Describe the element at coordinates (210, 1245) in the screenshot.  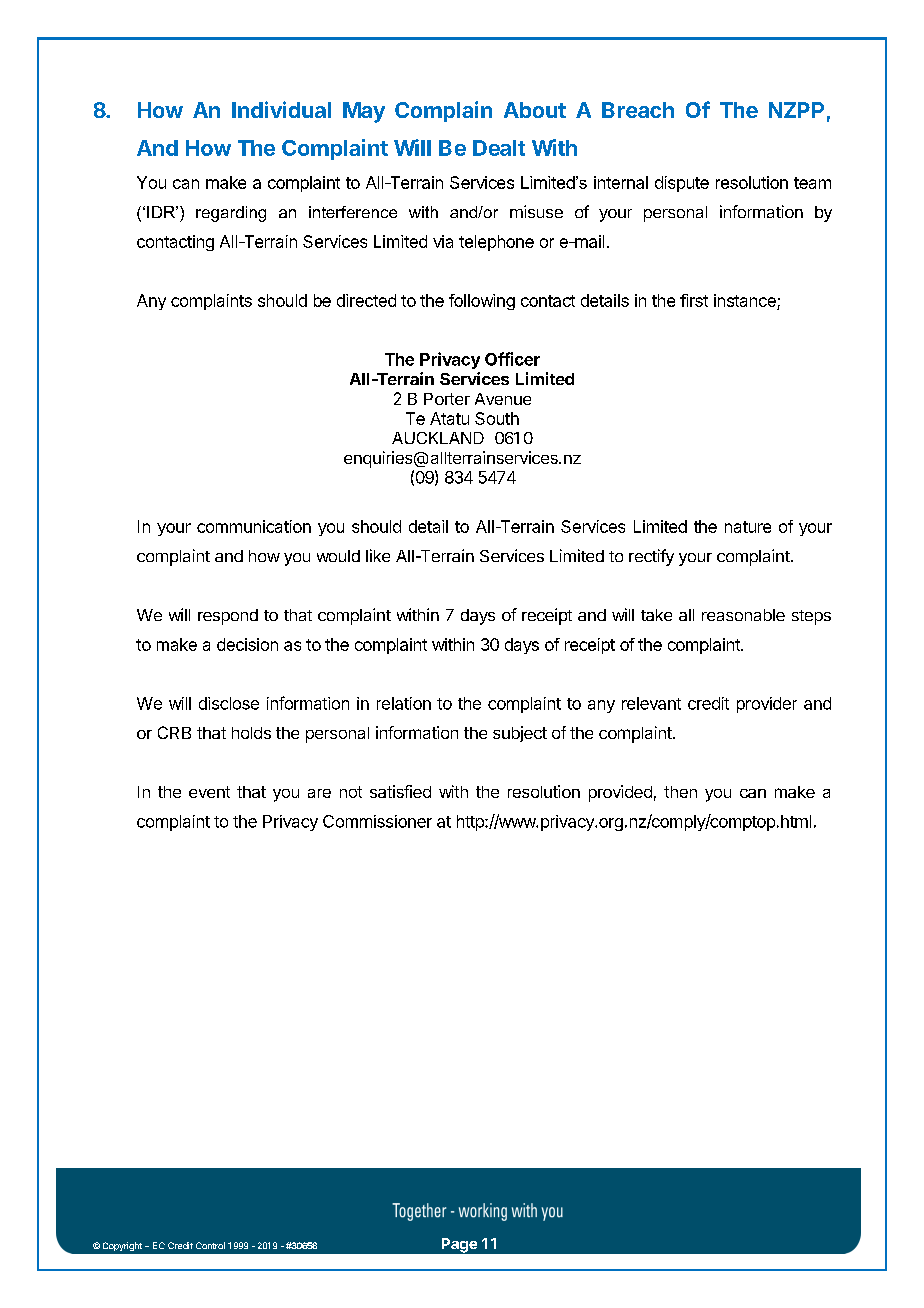
I see `Control` at that location.
